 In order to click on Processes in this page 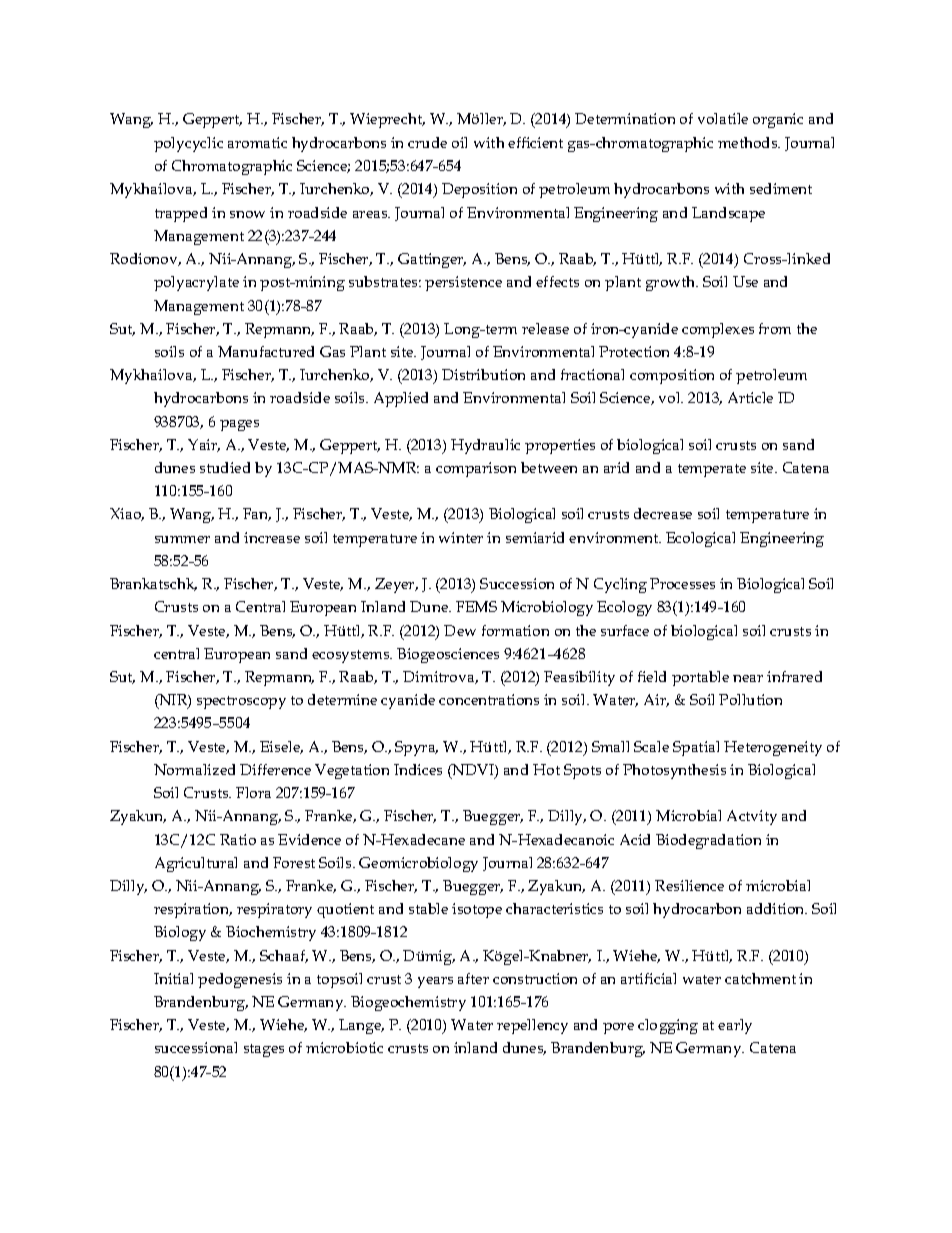, I will do `click(682, 583)`.
